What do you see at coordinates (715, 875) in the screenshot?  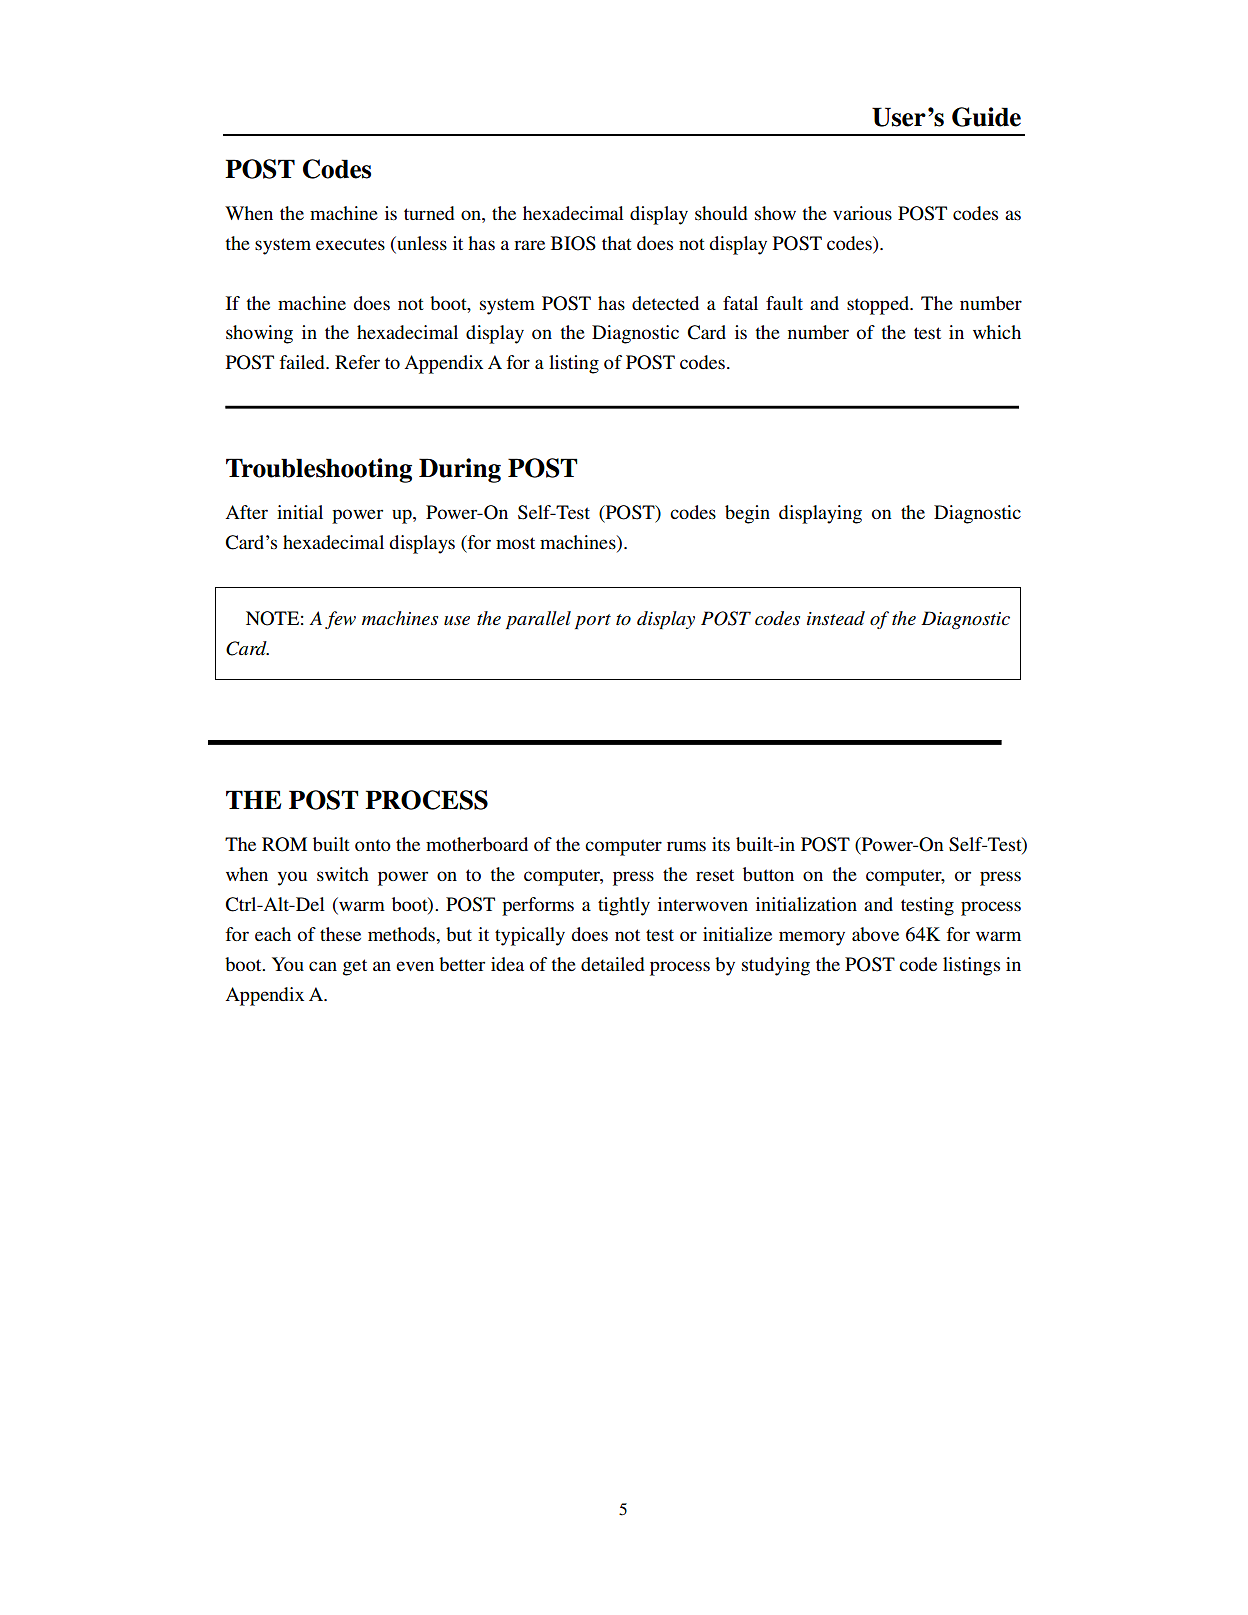 I see `reset` at bounding box center [715, 875].
